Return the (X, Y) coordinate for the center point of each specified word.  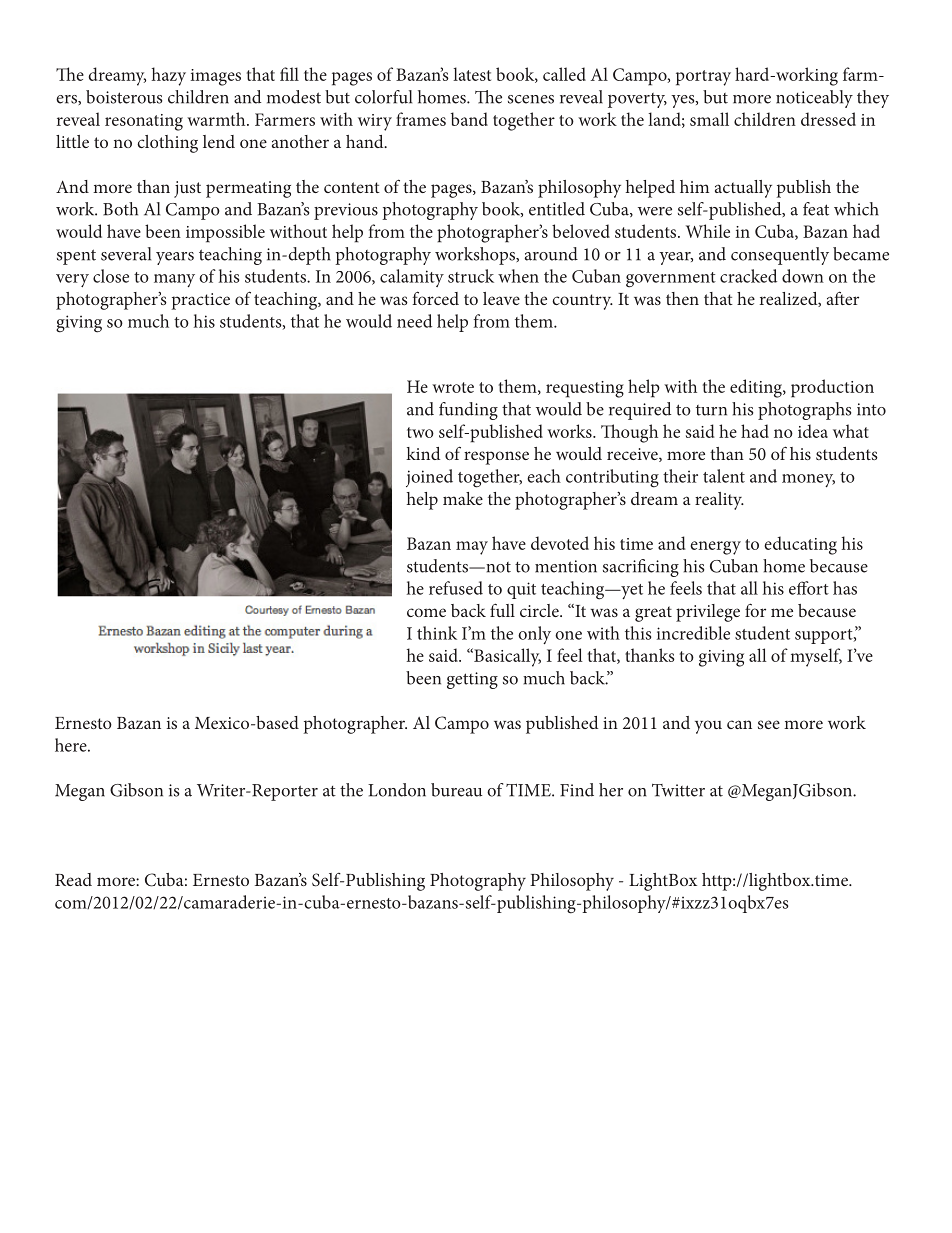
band (469, 119)
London (397, 790)
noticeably (814, 99)
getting (472, 680)
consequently (780, 256)
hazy (169, 76)
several (126, 254)
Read (73, 879)
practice (201, 301)
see (769, 724)
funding (468, 411)
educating (800, 545)
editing (757, 388)
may (472, 548)
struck (471, 276)
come (426, 612)
